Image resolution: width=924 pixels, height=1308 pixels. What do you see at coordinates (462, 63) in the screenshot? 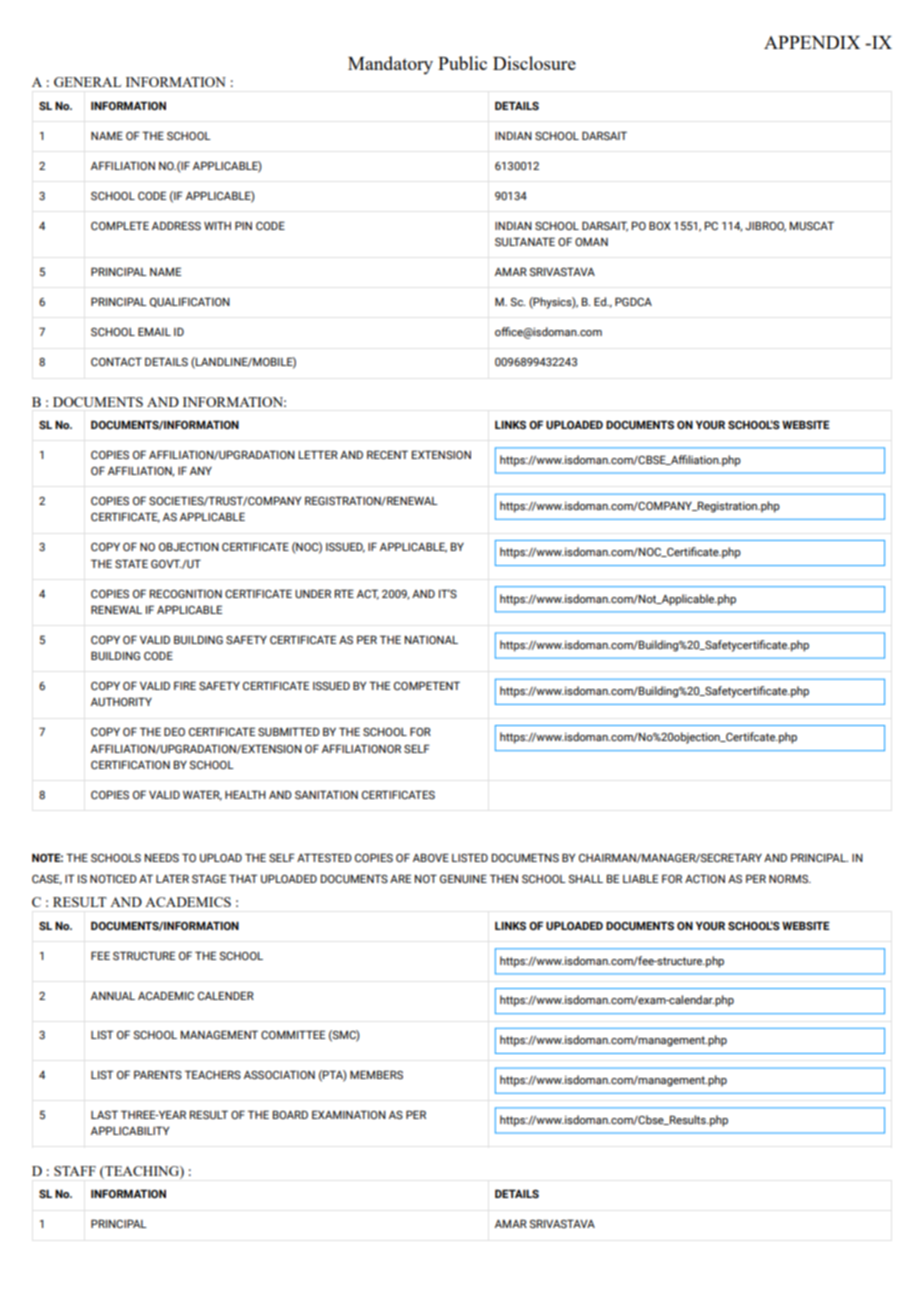
I see `Public` at bounding box center [462, 63].
